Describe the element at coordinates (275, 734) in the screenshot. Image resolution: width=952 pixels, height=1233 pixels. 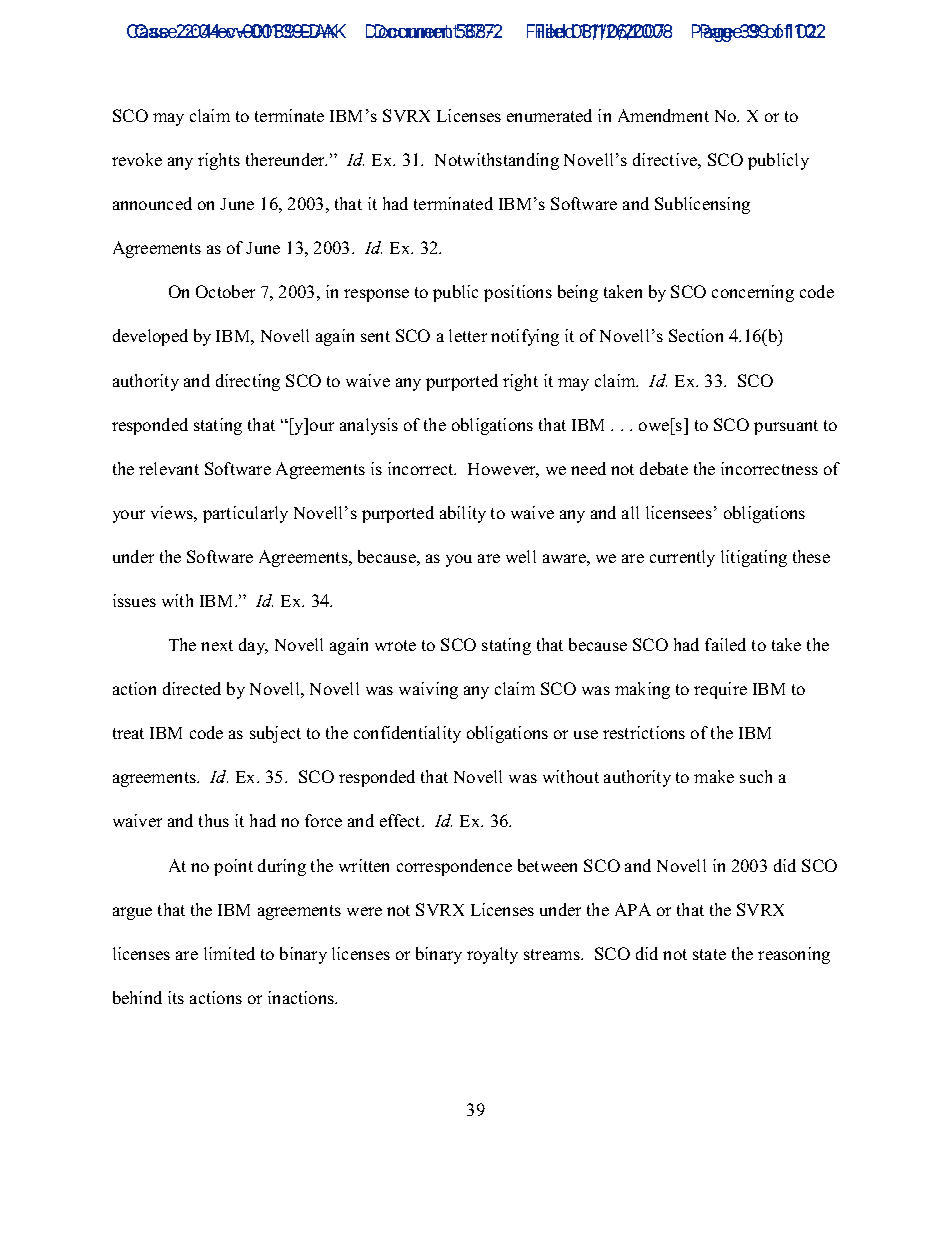
I see `subject` at that location.
